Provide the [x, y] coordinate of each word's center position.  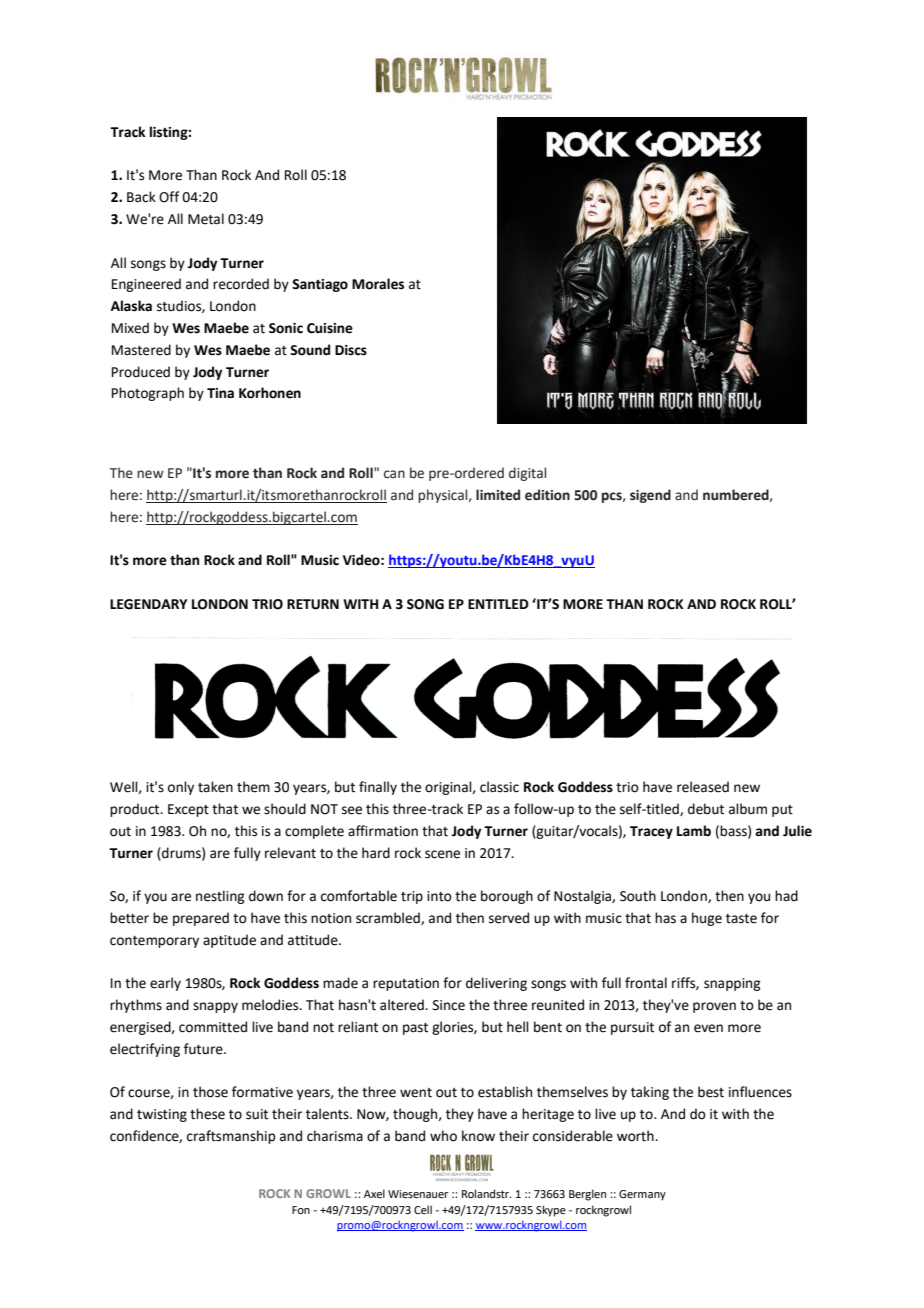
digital [527, 474]
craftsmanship [231, 1137]
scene [442, 854]
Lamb [694, 831]
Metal [206, 219]
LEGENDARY [148, 604]
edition [547, 495]
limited [498, 495]
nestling [220, 897]
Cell [423, 1209]
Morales [378, 284]
